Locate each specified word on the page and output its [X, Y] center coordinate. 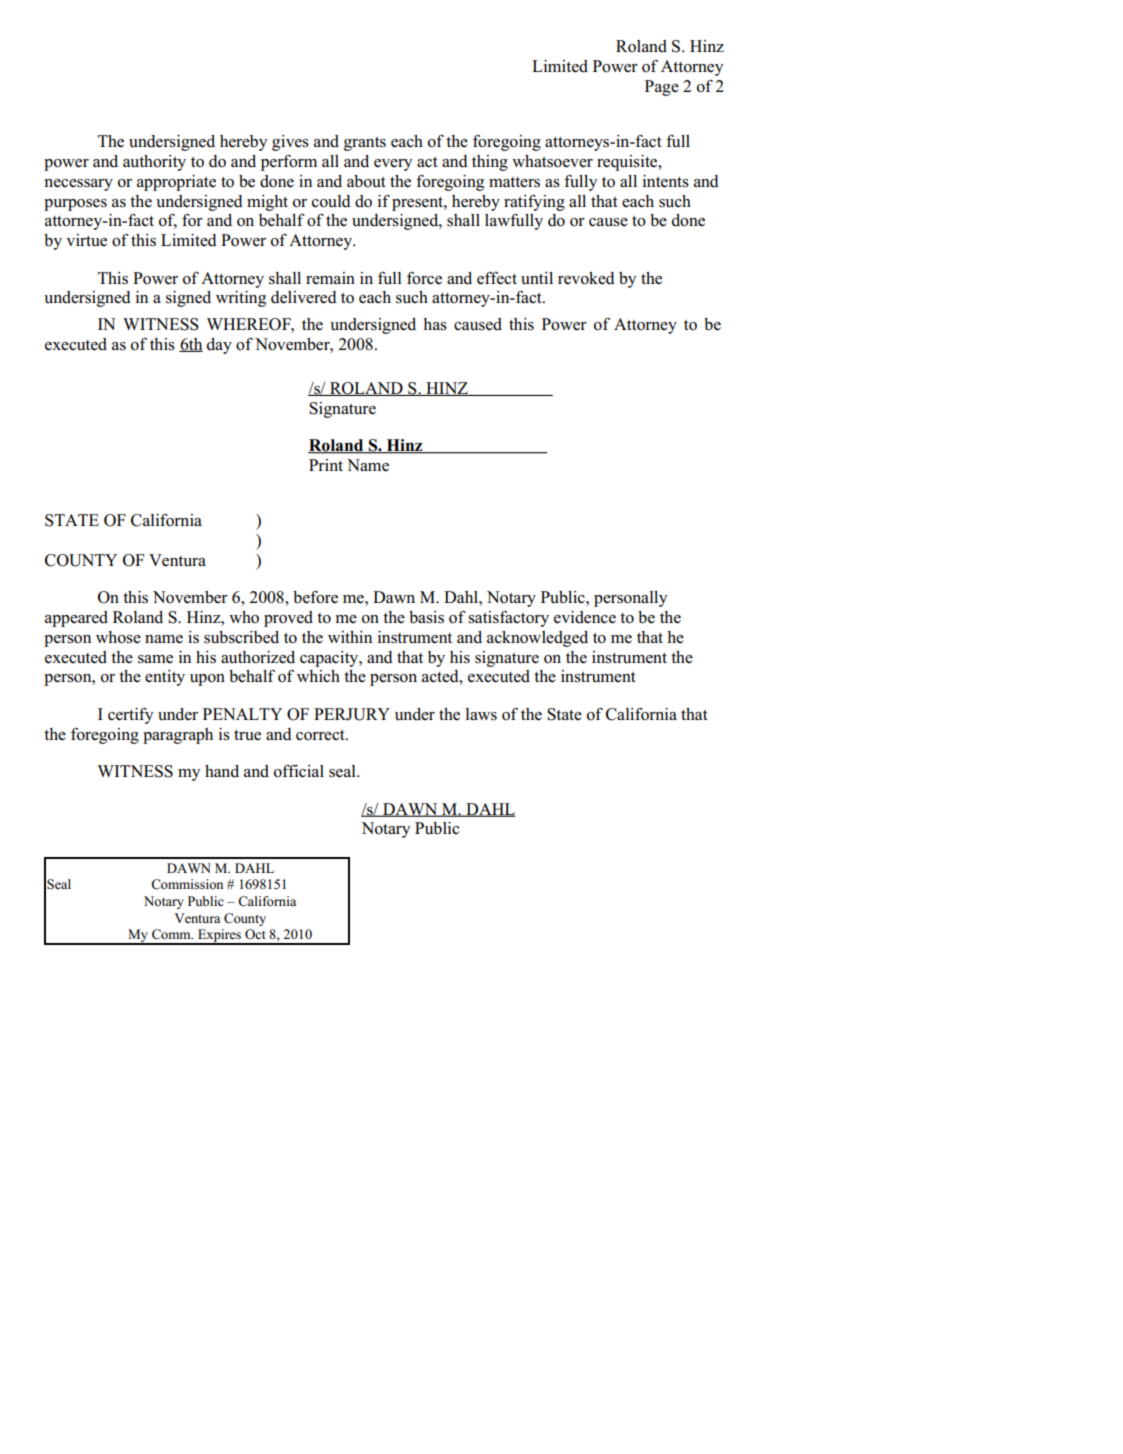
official [299, 771]
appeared [76, 619]
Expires [219, 937]
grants [365, 144]
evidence [585, 617]
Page [662, 88]
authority [154, 163]
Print [326, 465]
